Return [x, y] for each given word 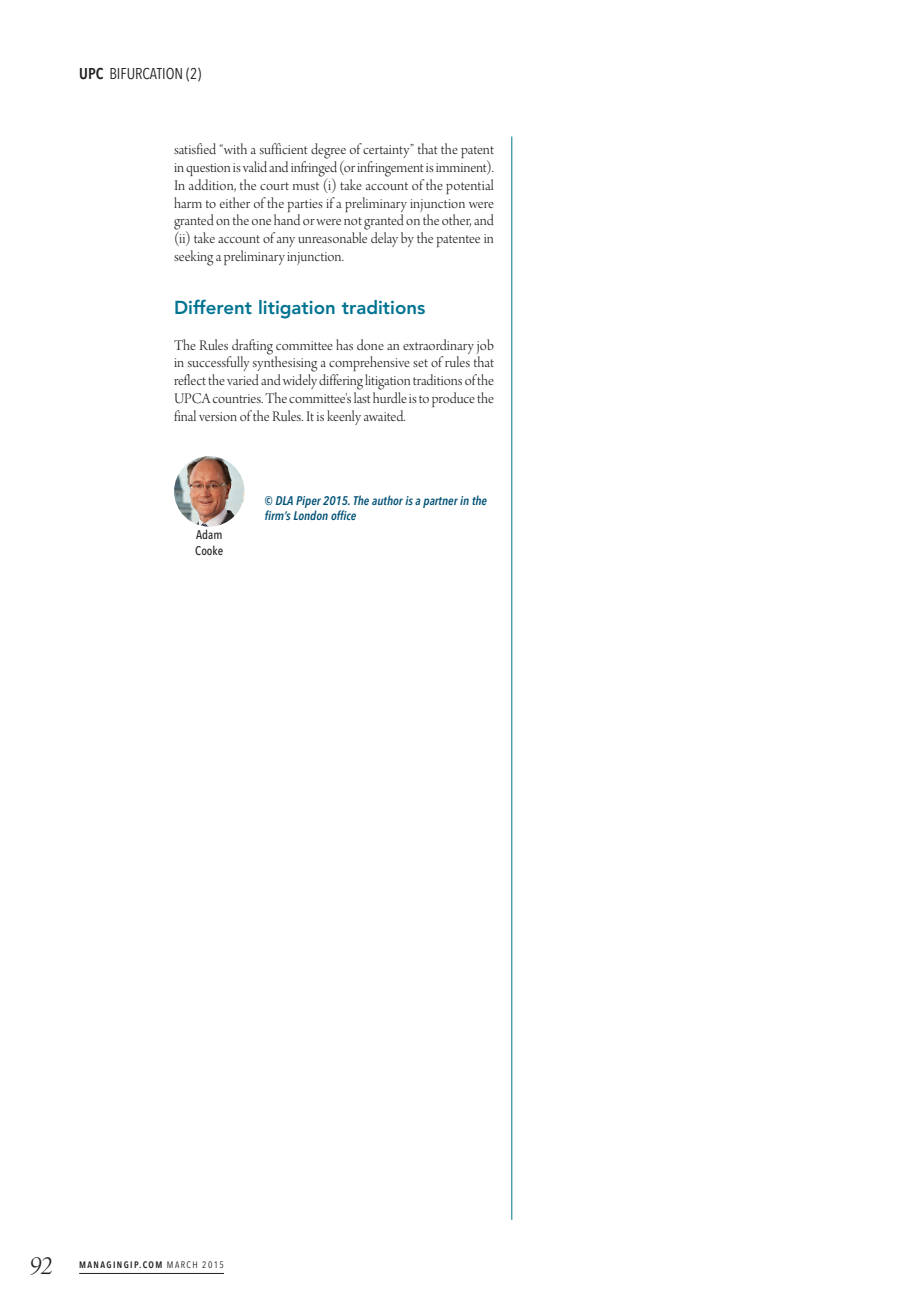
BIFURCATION [146, 73]
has [344, 344]
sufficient [284, 148]
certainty [387, 151]
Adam [209, 534]
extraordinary [438, 346]
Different [213, 306]
